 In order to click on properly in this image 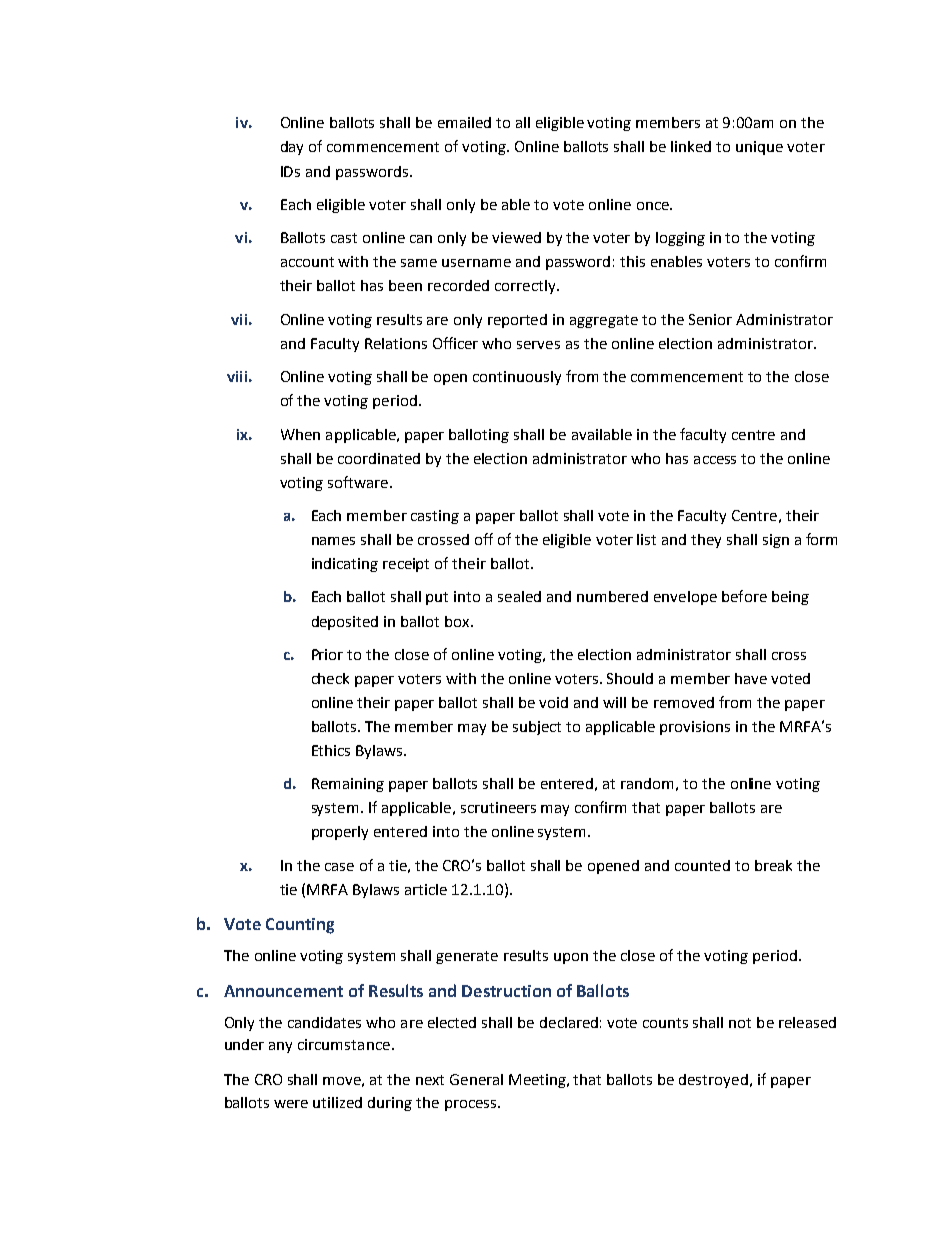, I will do `click(340, 833)`.
